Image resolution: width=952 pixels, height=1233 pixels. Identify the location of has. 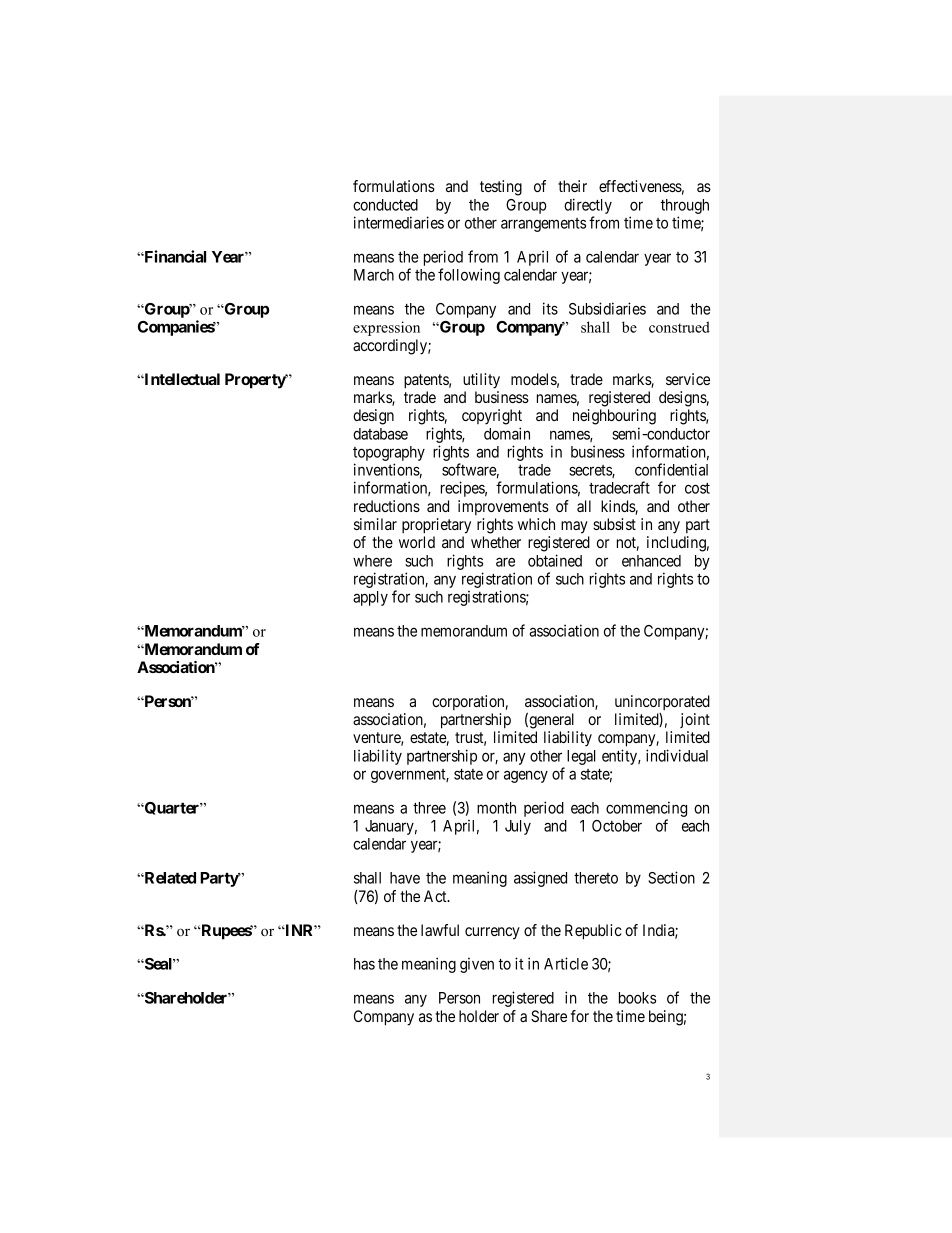
(364, 964).
